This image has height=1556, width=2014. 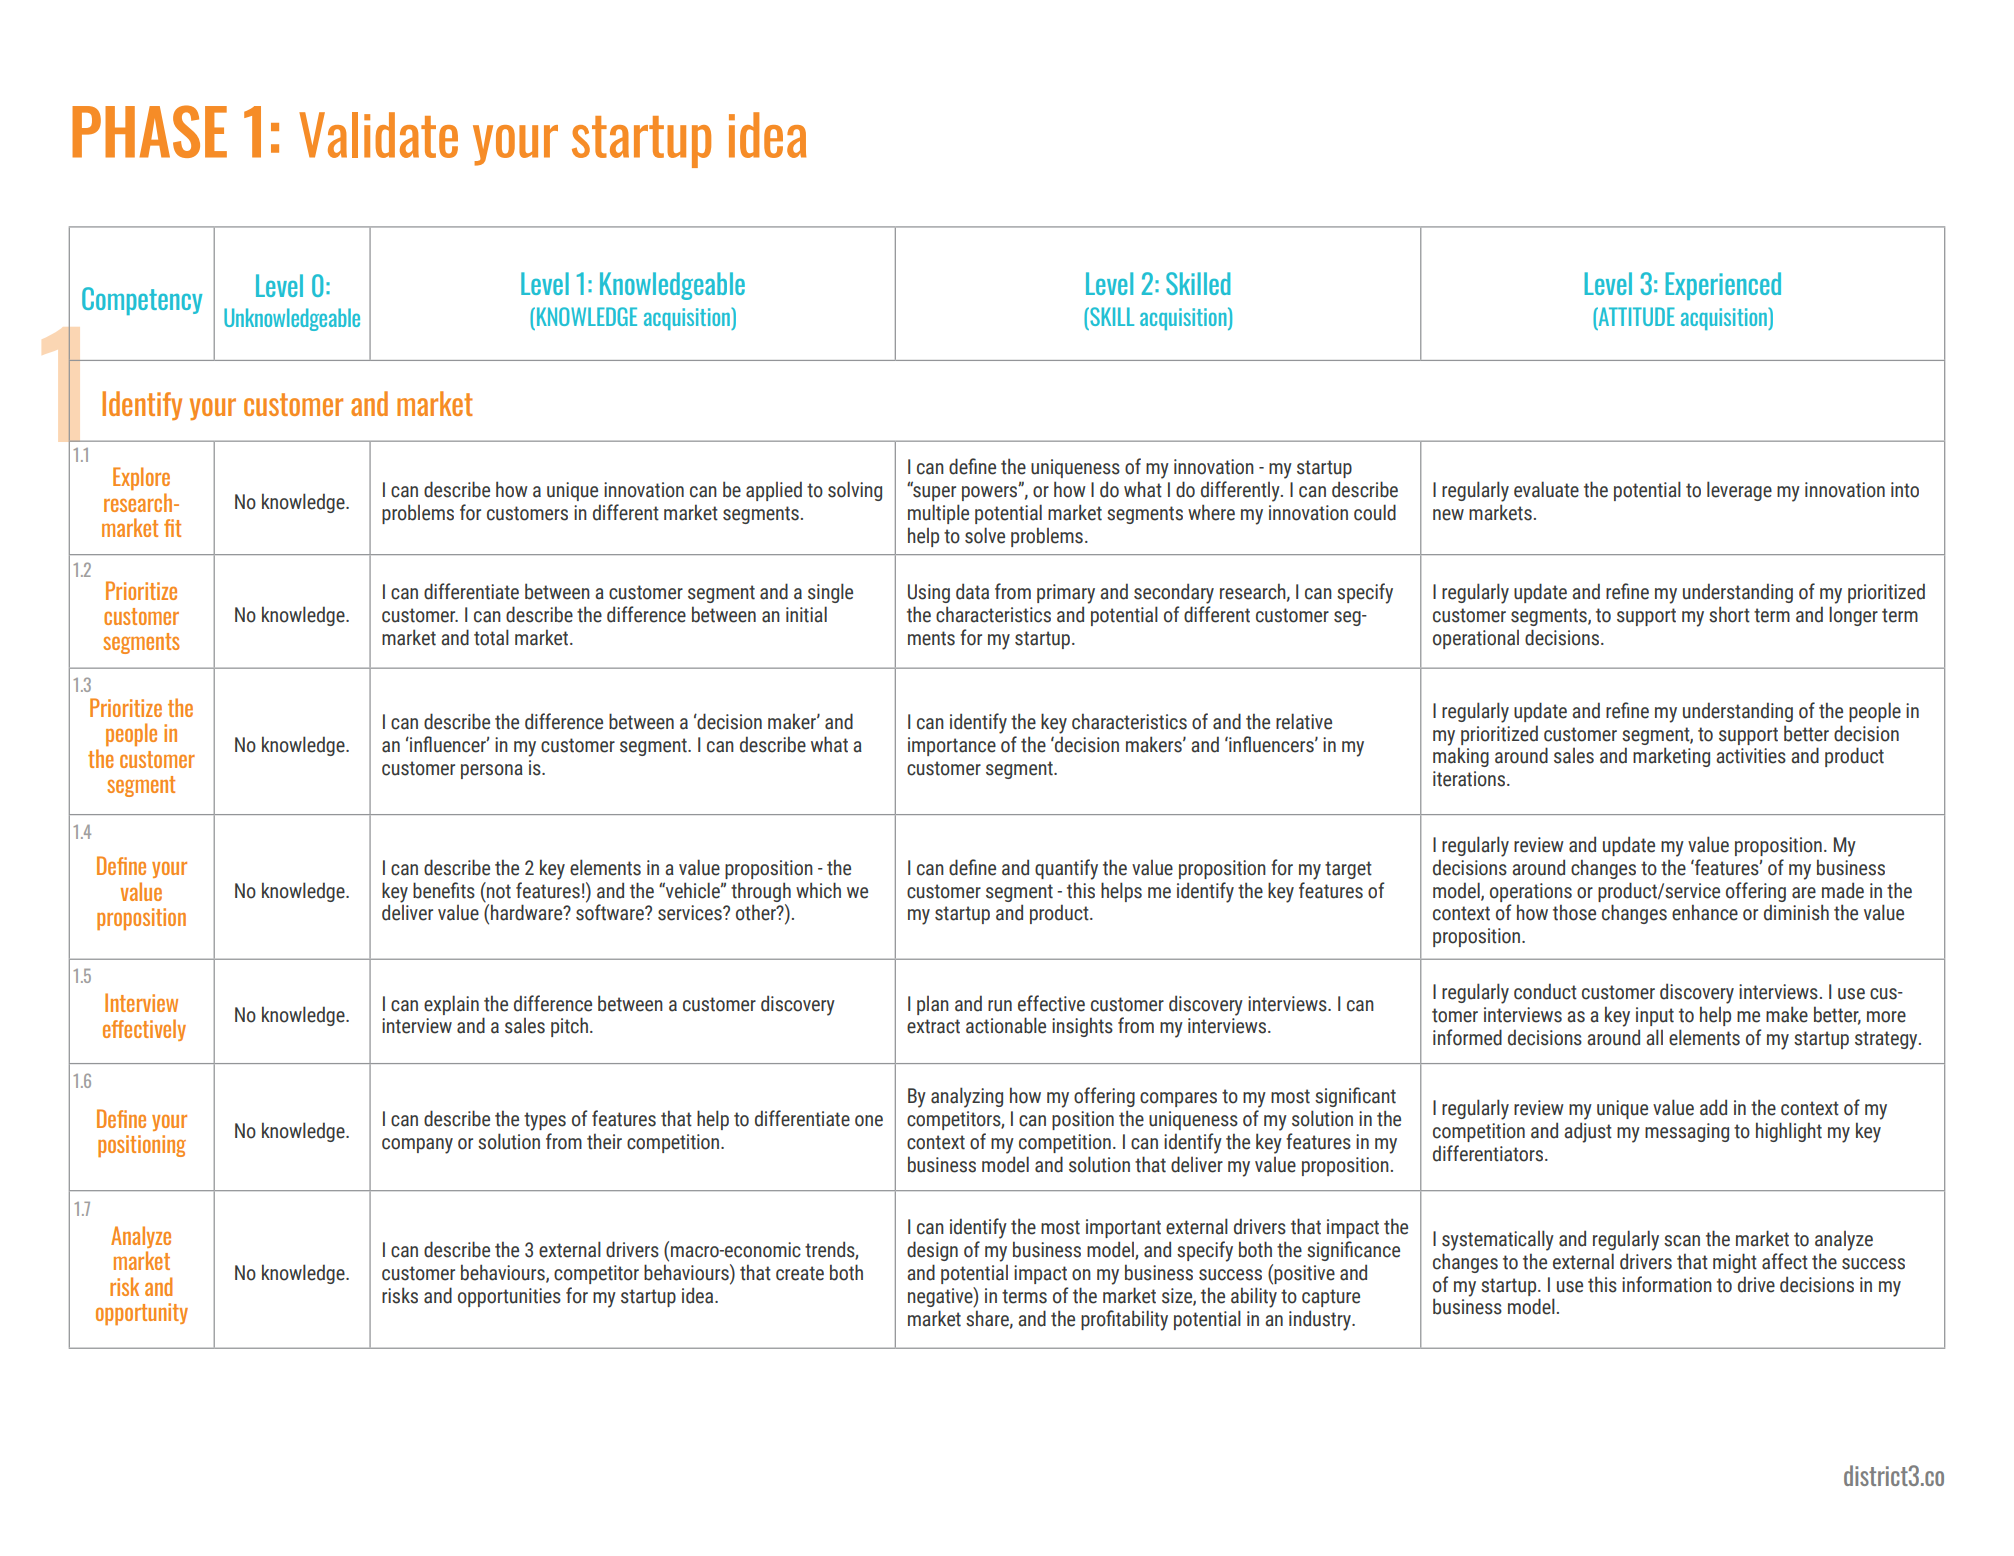 What do you see at coordinates (932, 1251) in the image?
I see `design` at bounding box center [932, 1251].
